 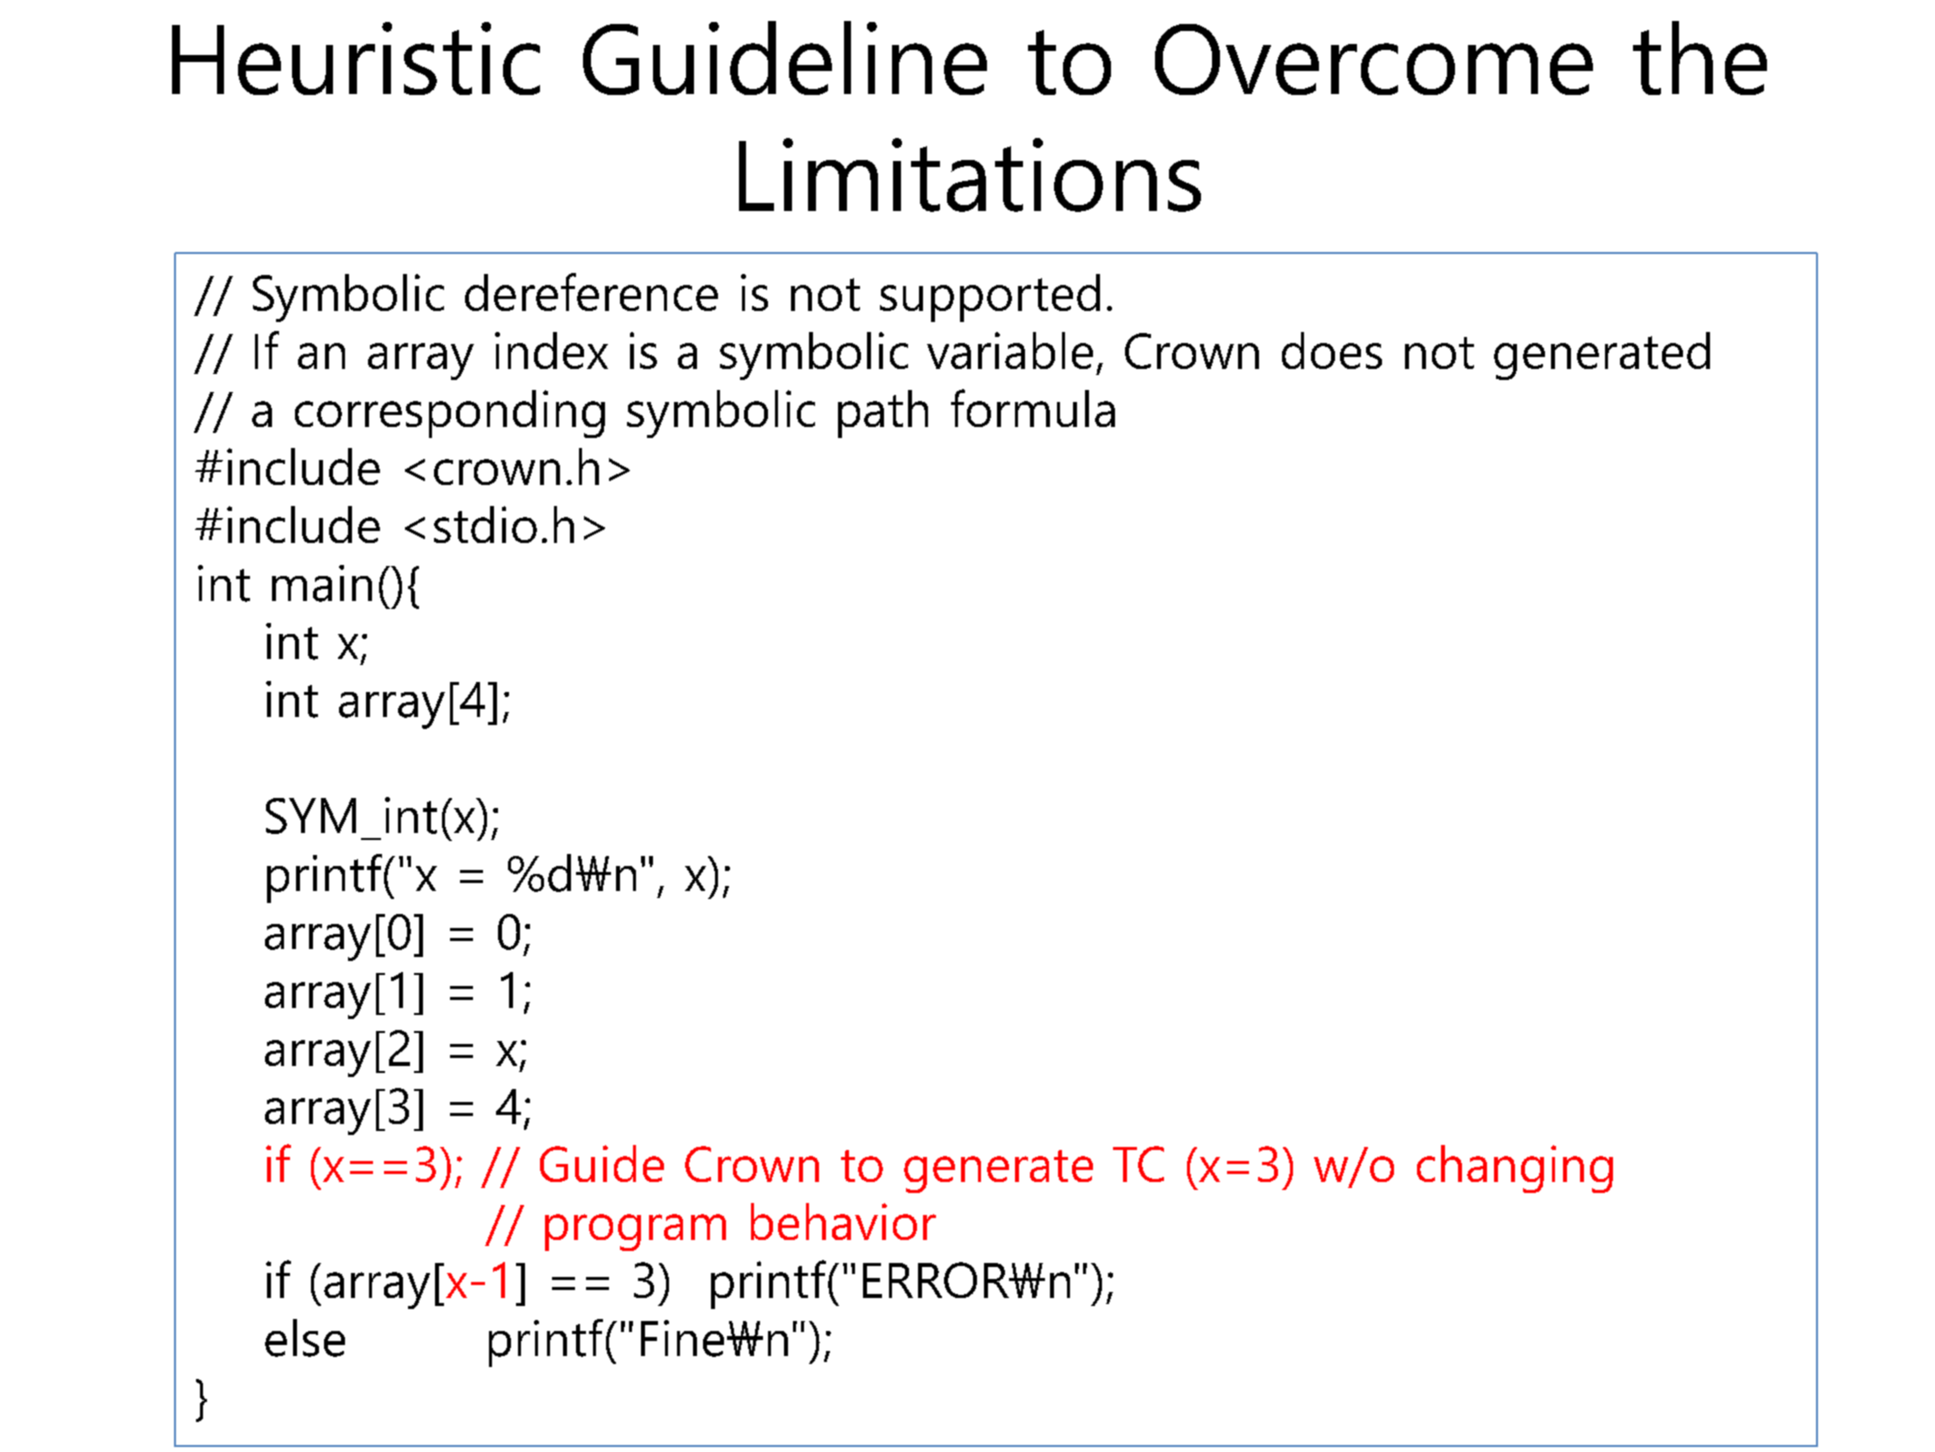 I want to click on Overcome, so click(x=1374, y=59).
